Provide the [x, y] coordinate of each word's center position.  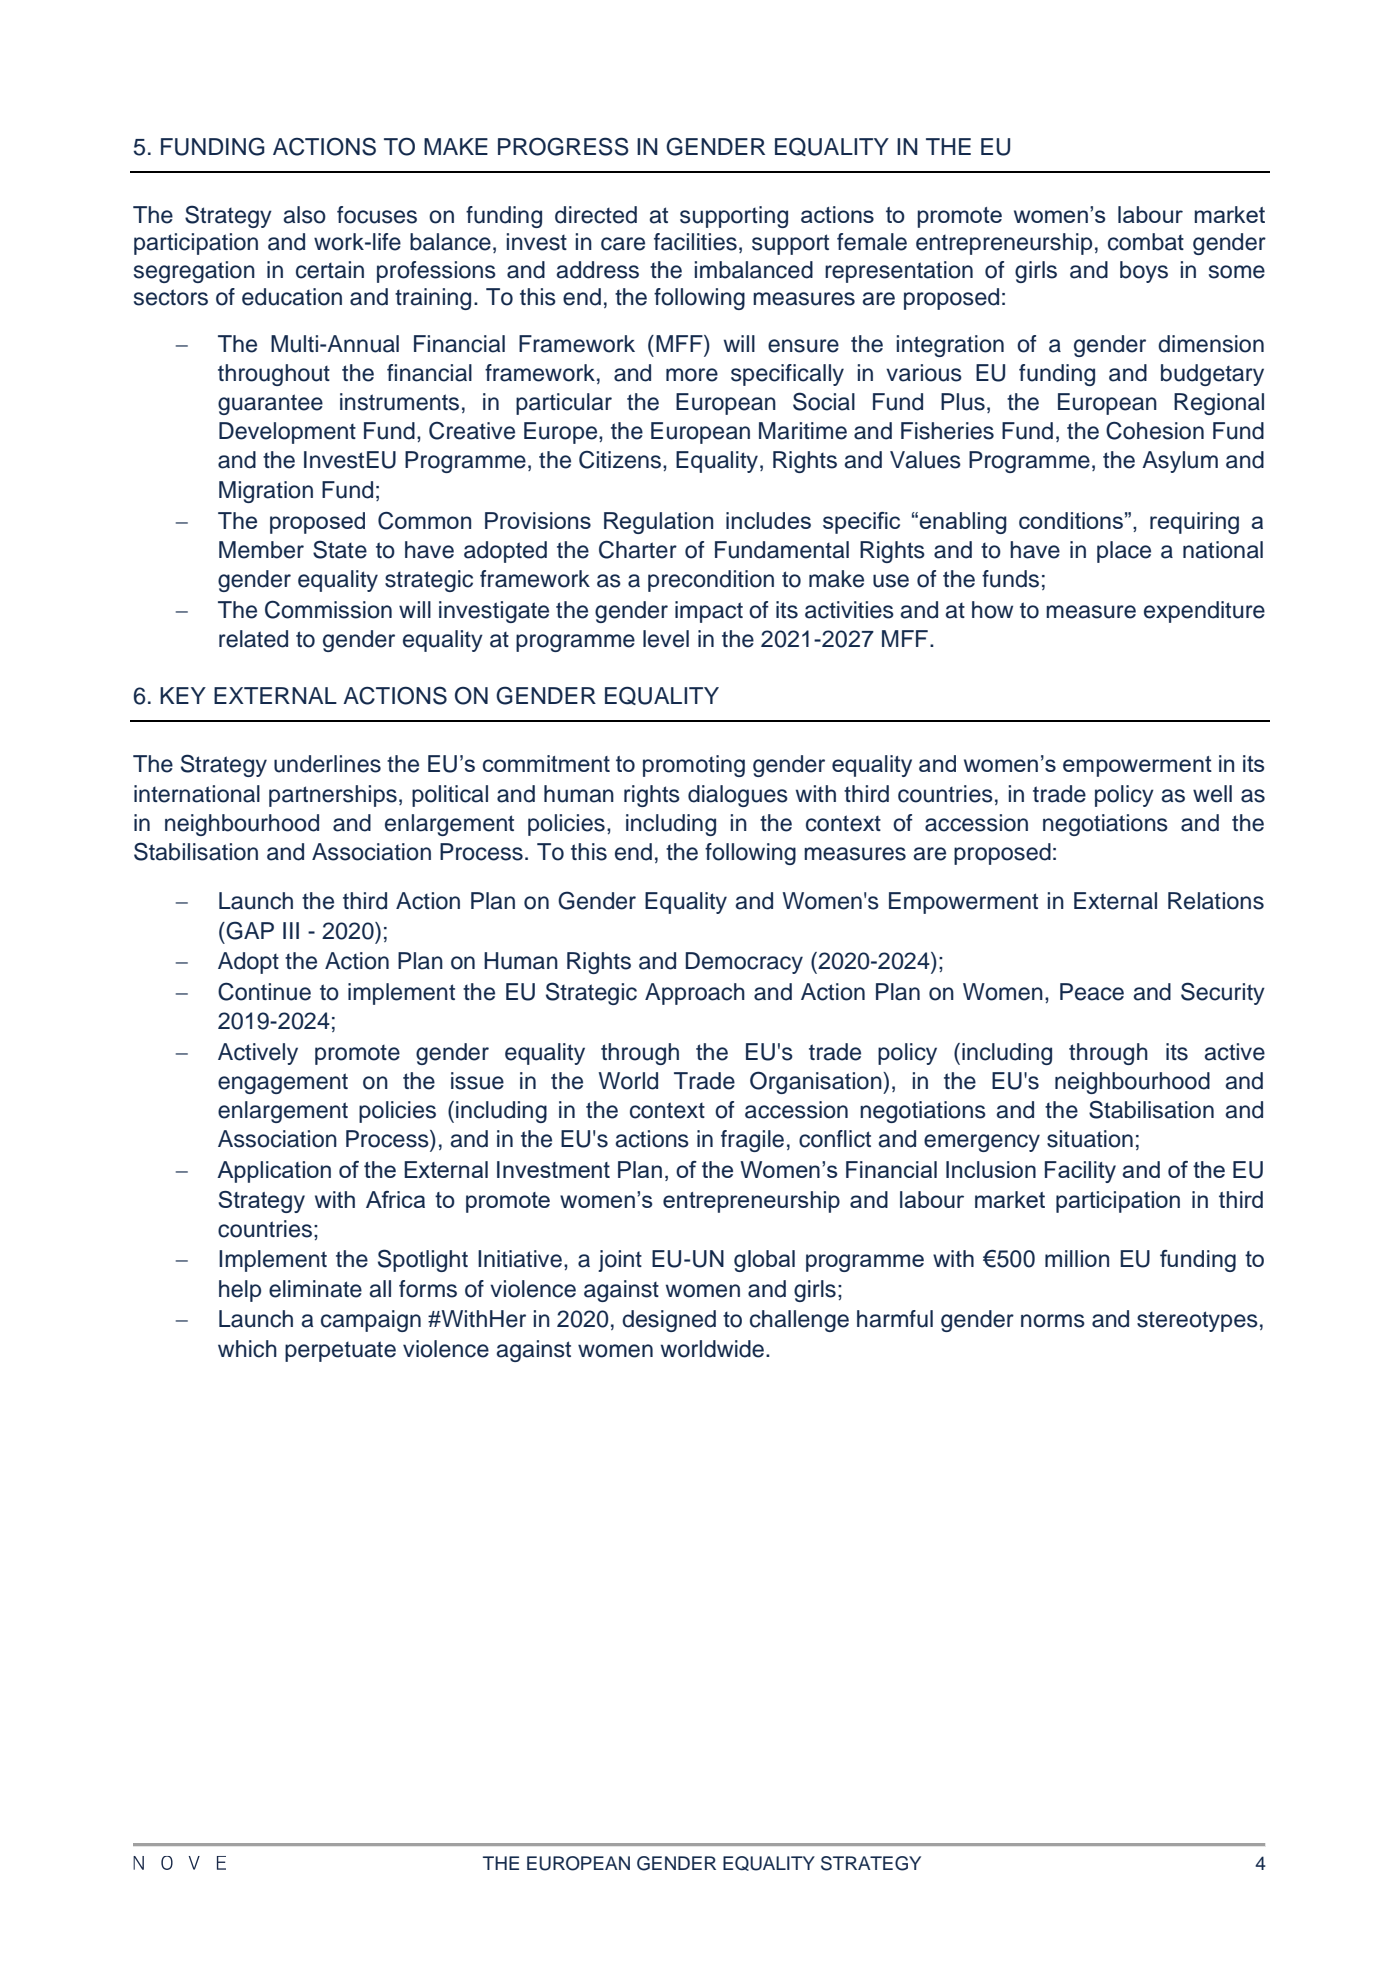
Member [261, 550]
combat [1146, 242]
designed [669, 1321]
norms [1053, 1321]
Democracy [744, 963]
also [305, 215]
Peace [1092, 992]
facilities [695, 242]
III [291, 930]
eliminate [315, 1289]
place [1124, 552]
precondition [711, 581]
